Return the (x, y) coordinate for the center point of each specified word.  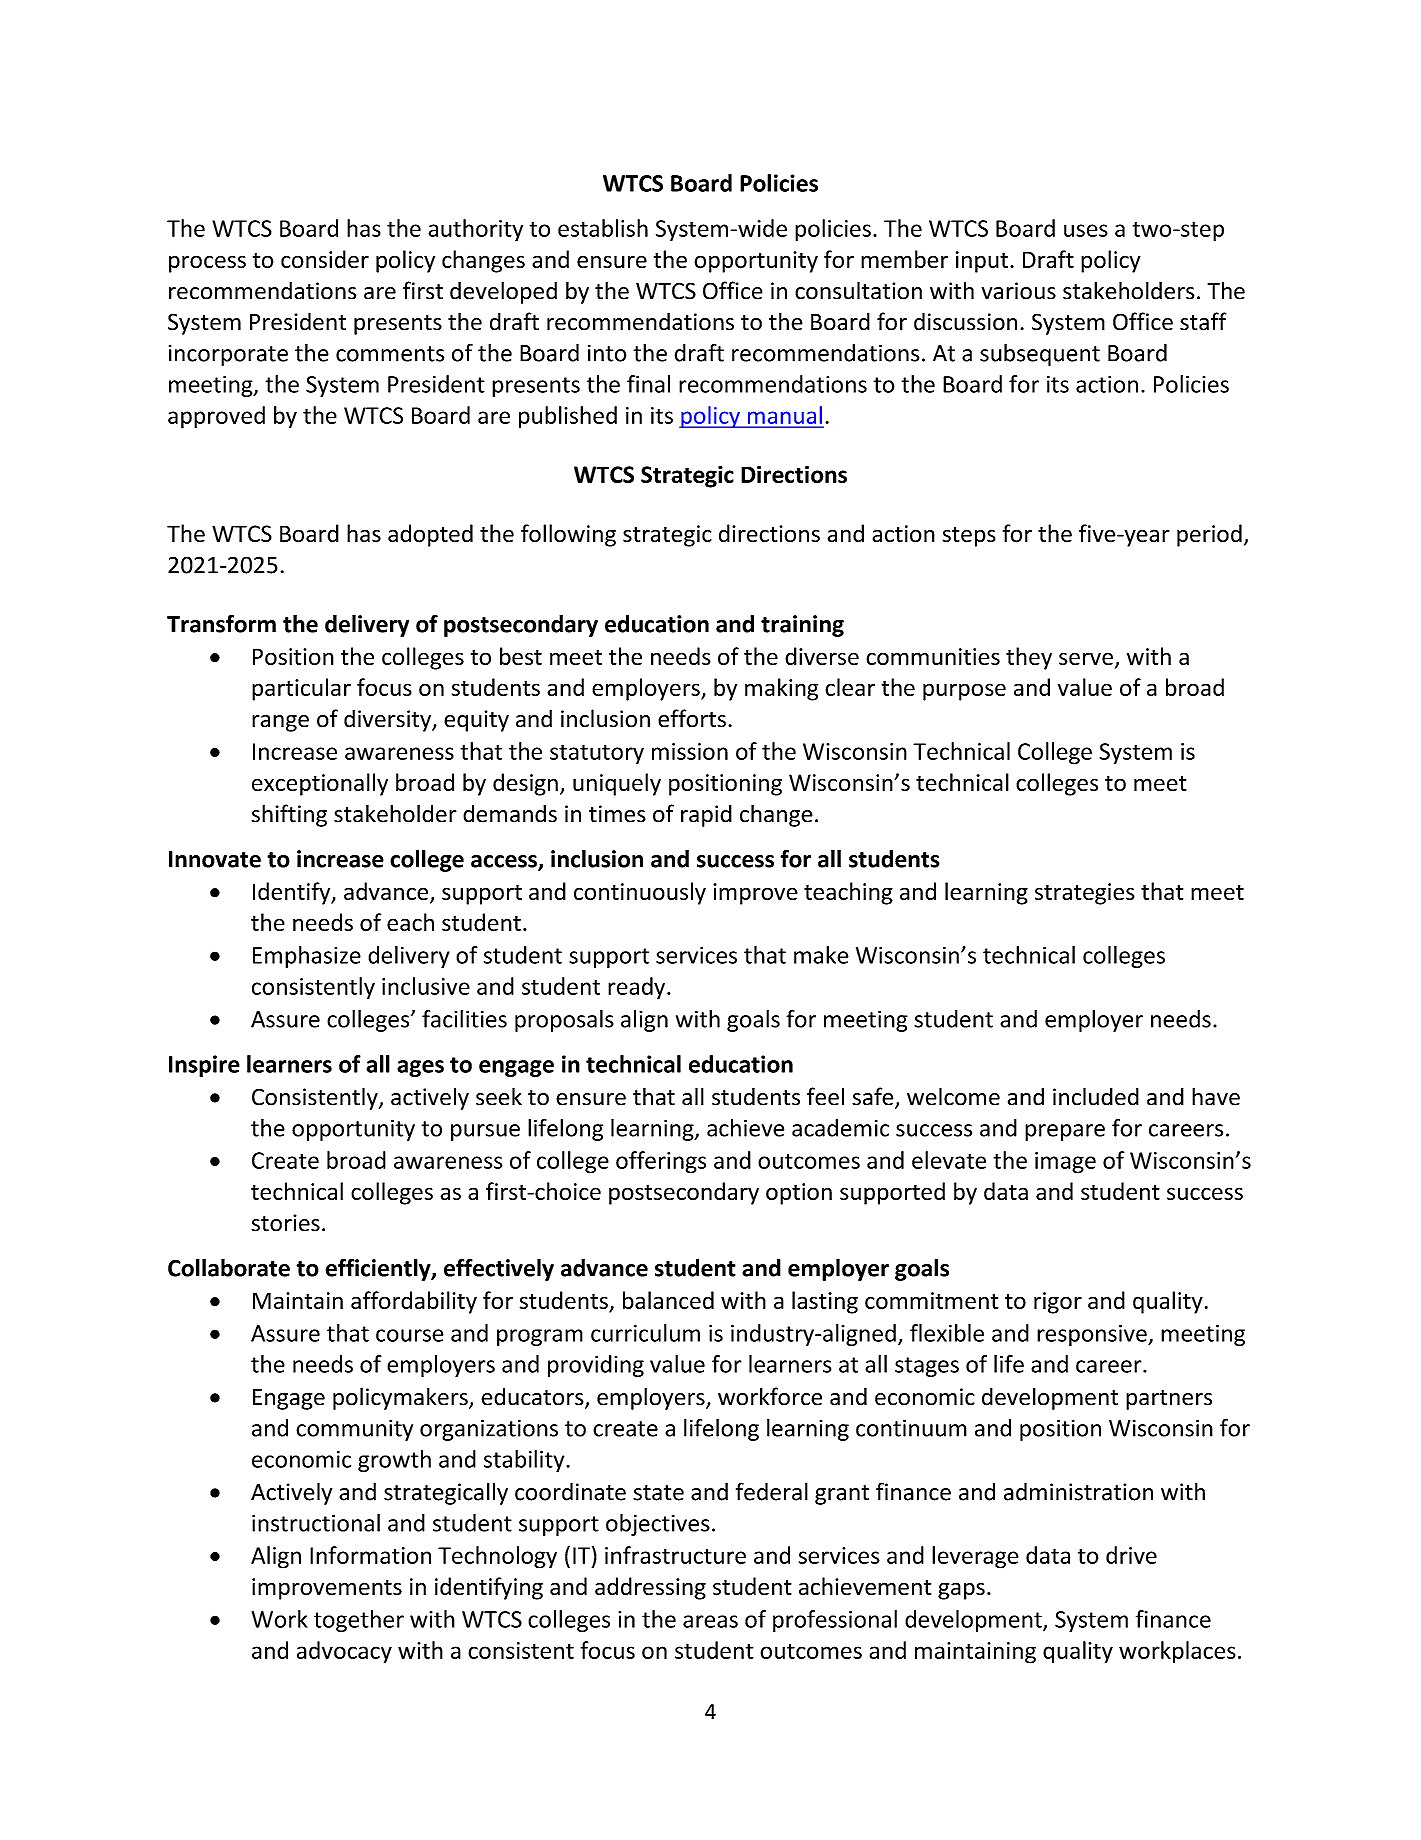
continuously (640, 893)
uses (1086, 230)
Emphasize (307, 957)
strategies (1085, 894)
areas (710, 1621)
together (359, 1621)
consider (325, 259)
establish (603, 228)
